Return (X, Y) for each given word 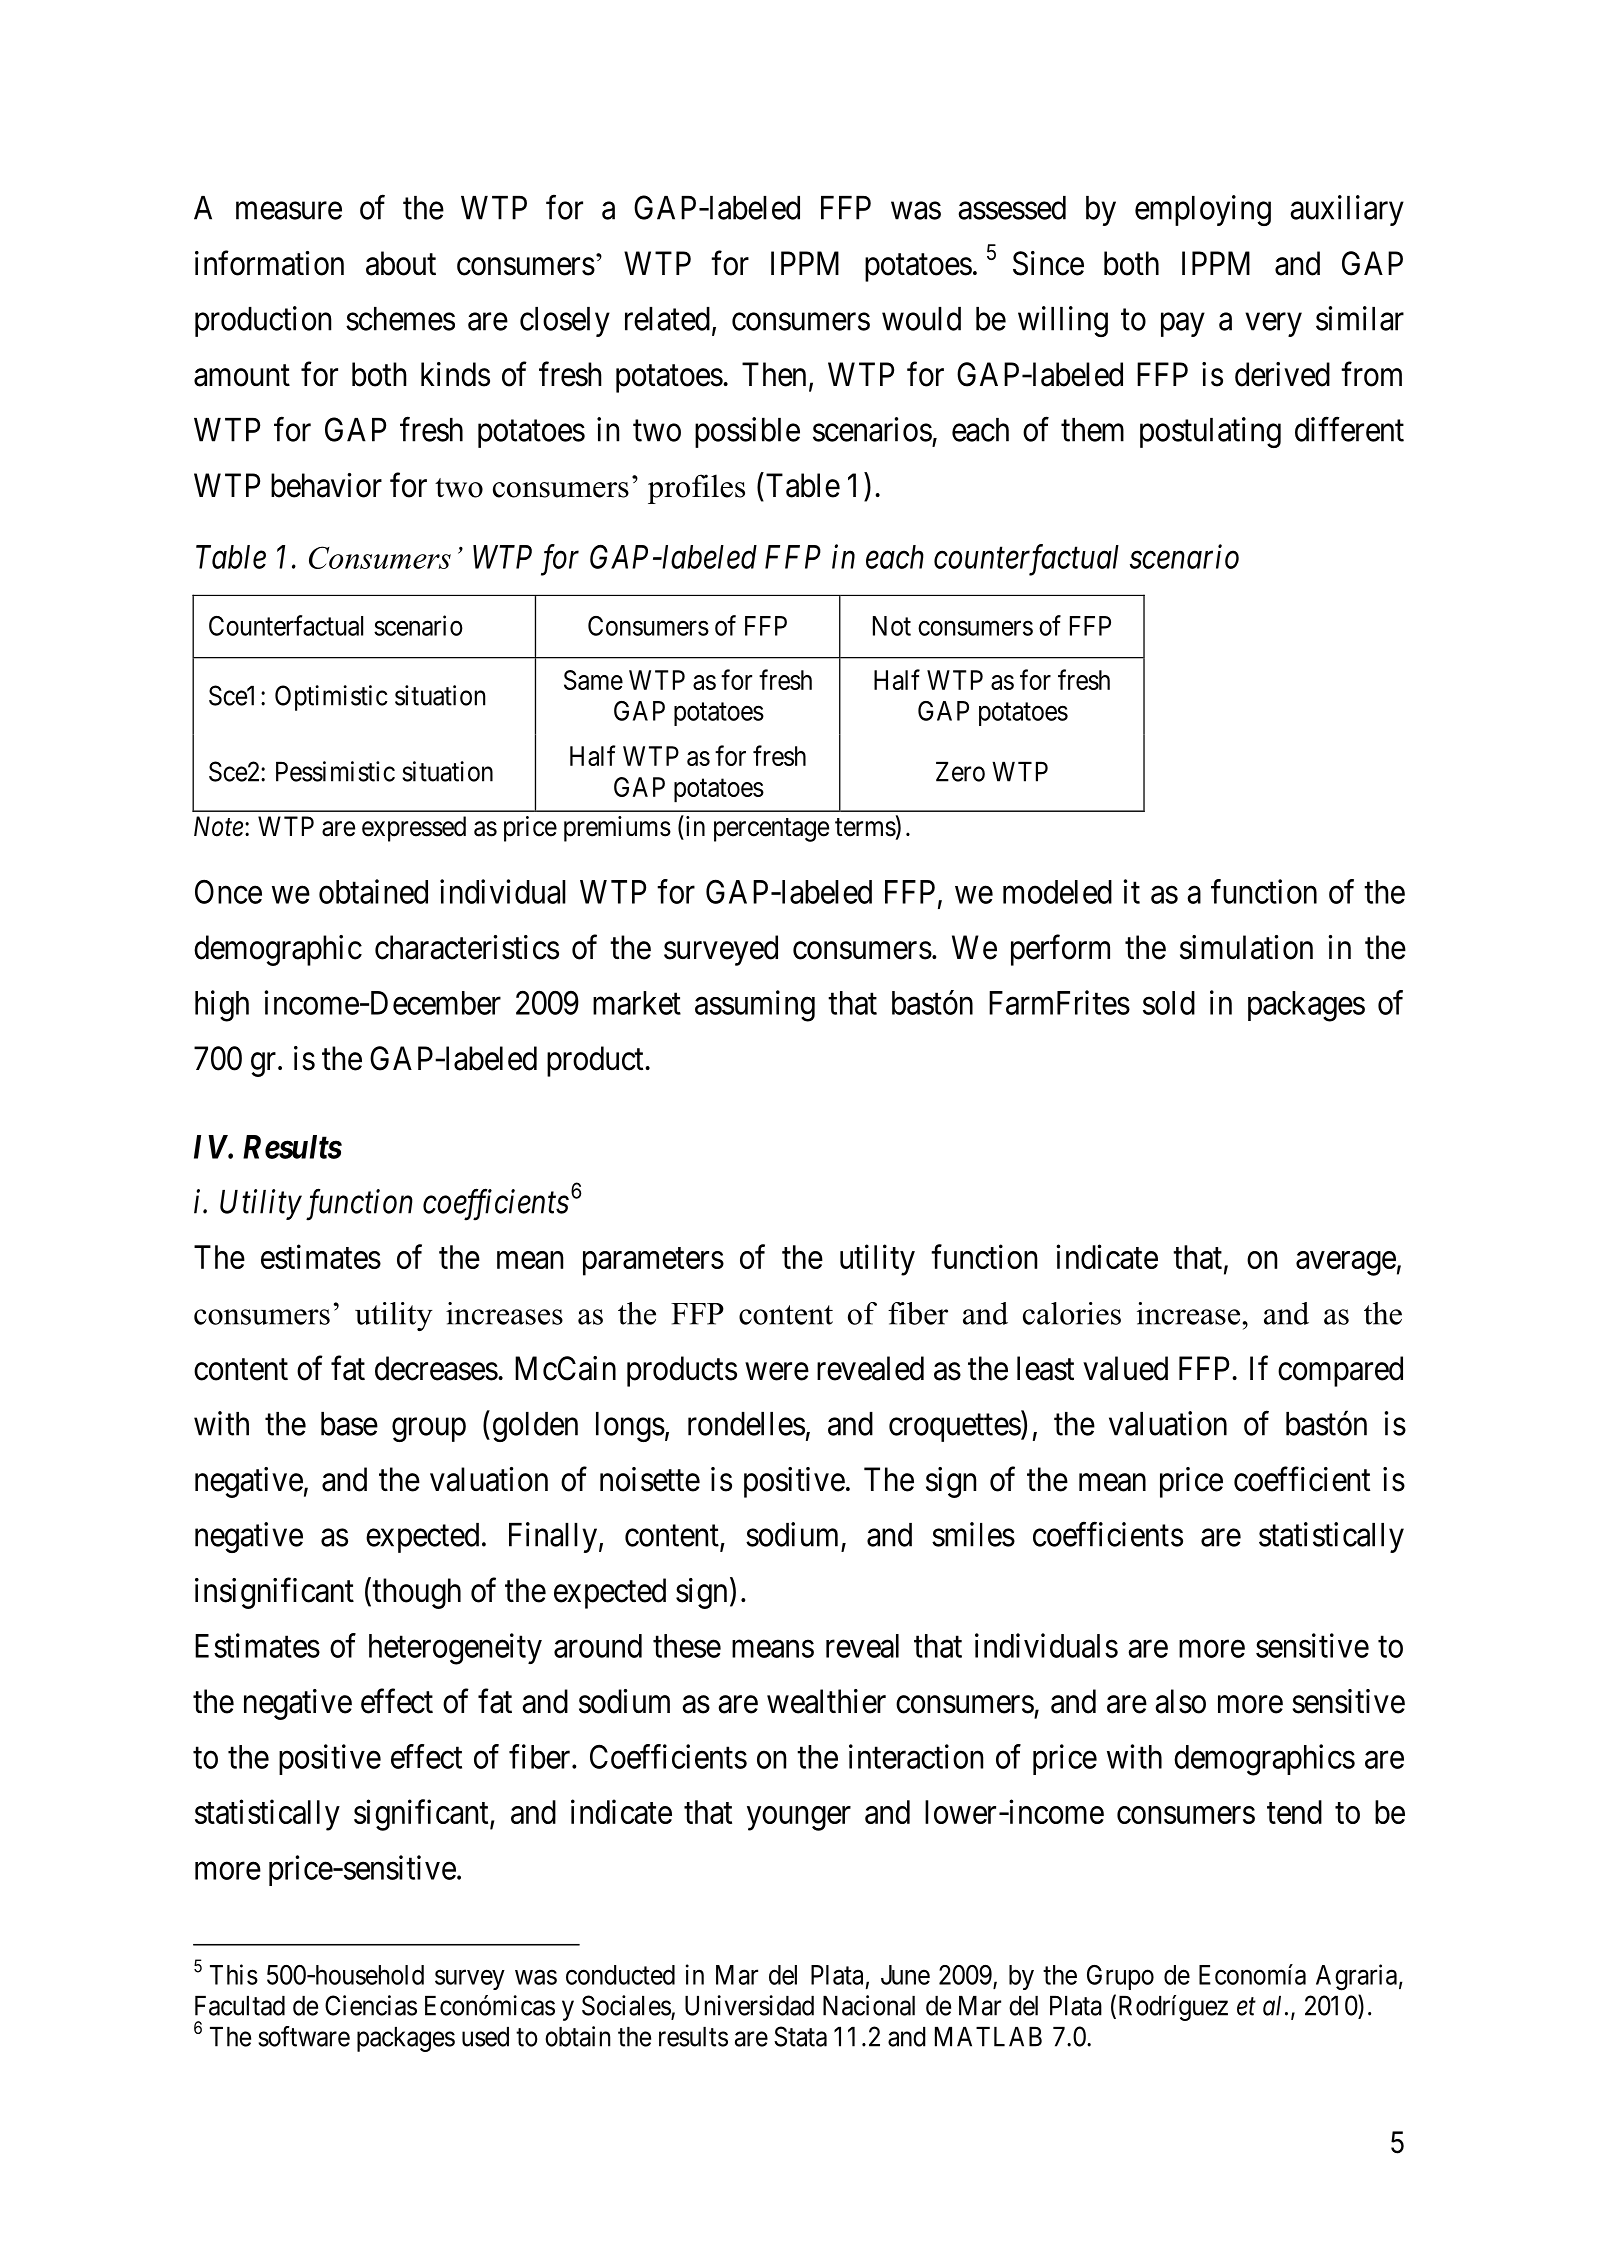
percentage (771, 830)
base (349, 1424)
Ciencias (371, 2005)
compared (1340, 1371)
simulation (1246, 947)
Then (774, 374)
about (401, 263)
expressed (414, 829)
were (777, 1372)
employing (1203, 210)
